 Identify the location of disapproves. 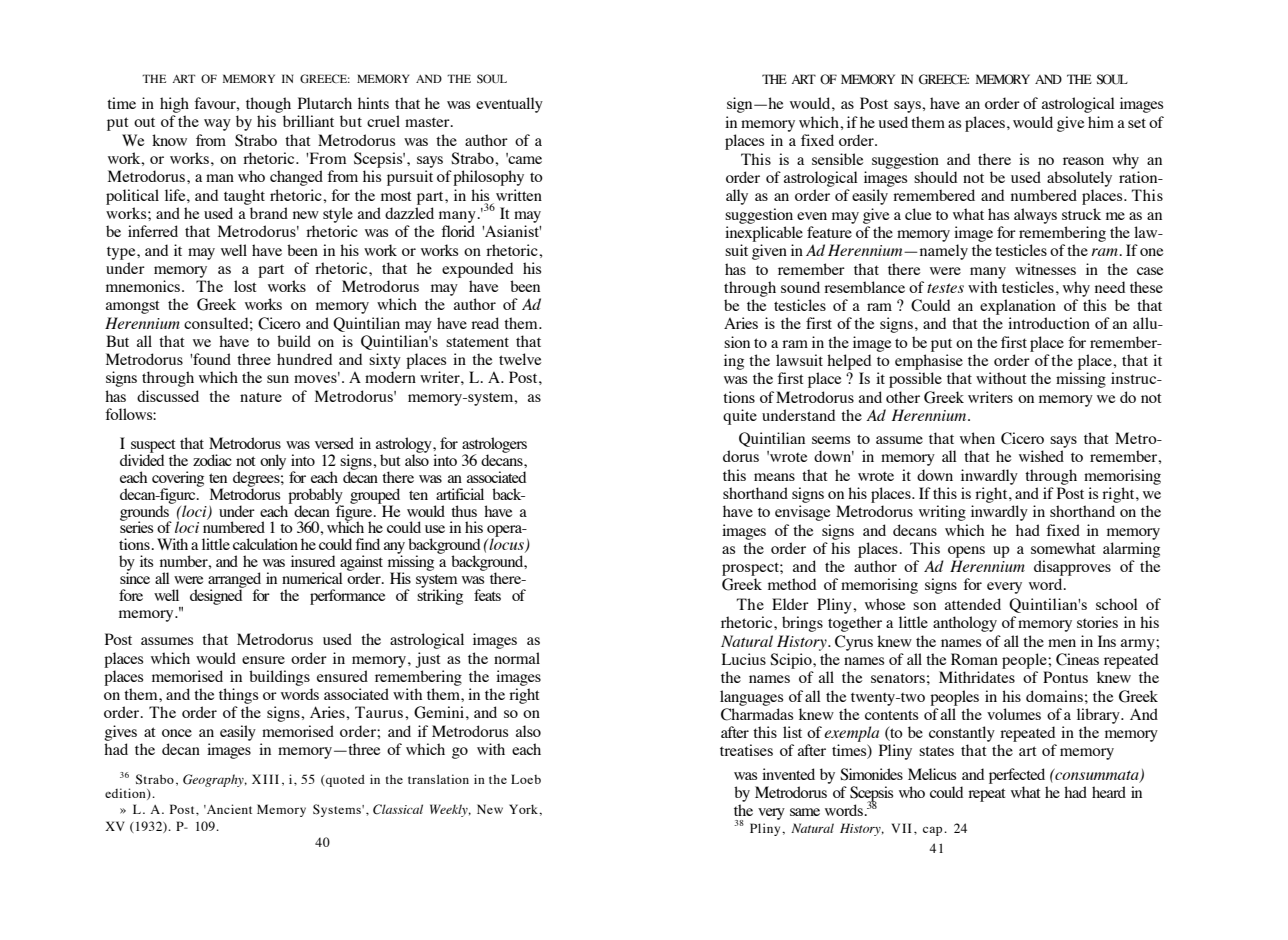
(1072, 568).
